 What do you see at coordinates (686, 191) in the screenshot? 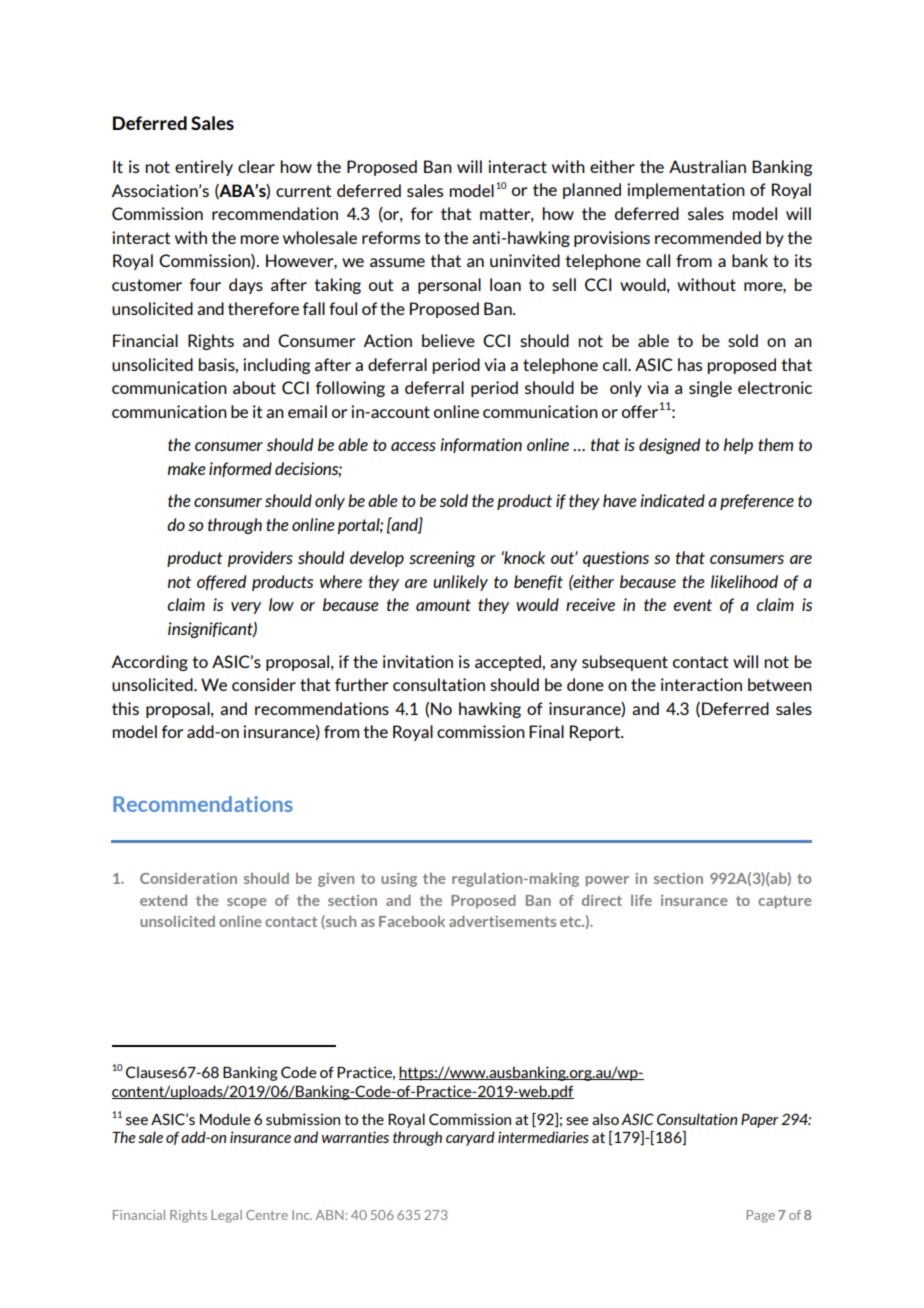
I see `implementation` at bounding box center [686, 191].
